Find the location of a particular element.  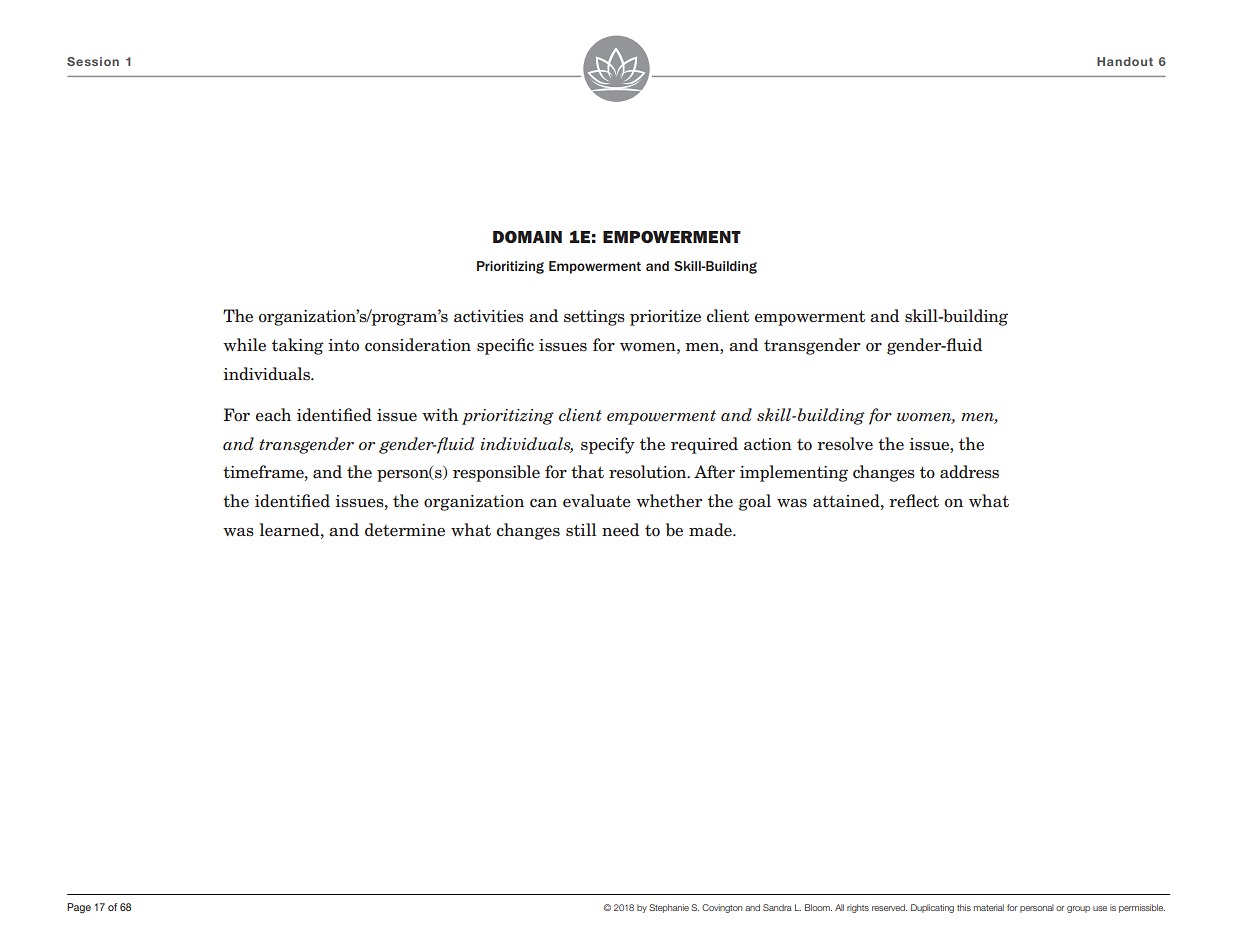

that is located at coordinates (587, 472).
